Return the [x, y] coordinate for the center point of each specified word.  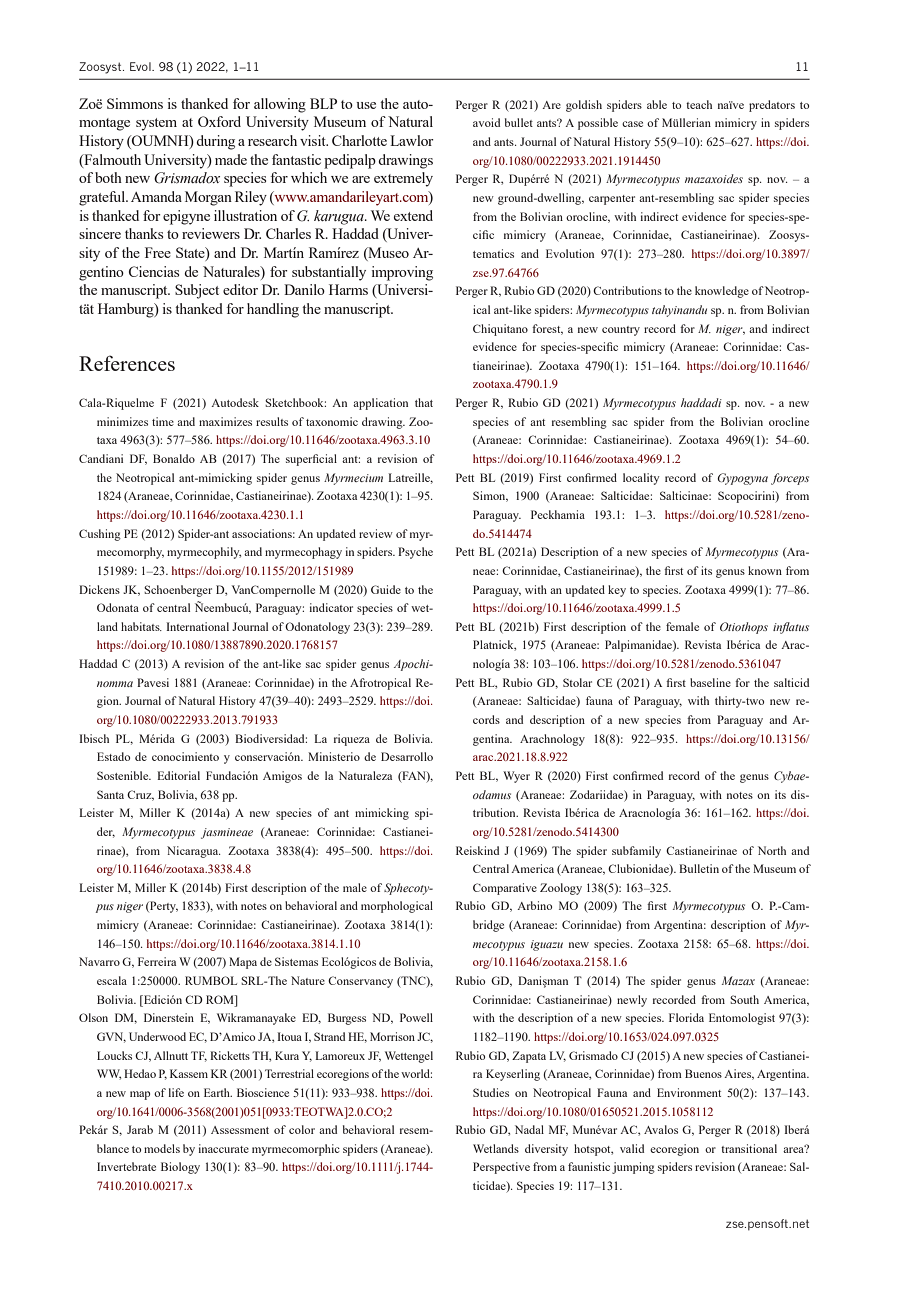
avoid [486, 122]
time [163, 421]
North [772, 850]
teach [699, 104]
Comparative [505, 889]
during [215, 142]
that [424, 402]
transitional [749, 1148]
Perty [163, 907]
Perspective [501, 1168]
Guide [386, 589]
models [162, 1148]
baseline [710, 682]
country [621, 331]
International [197, 626]
